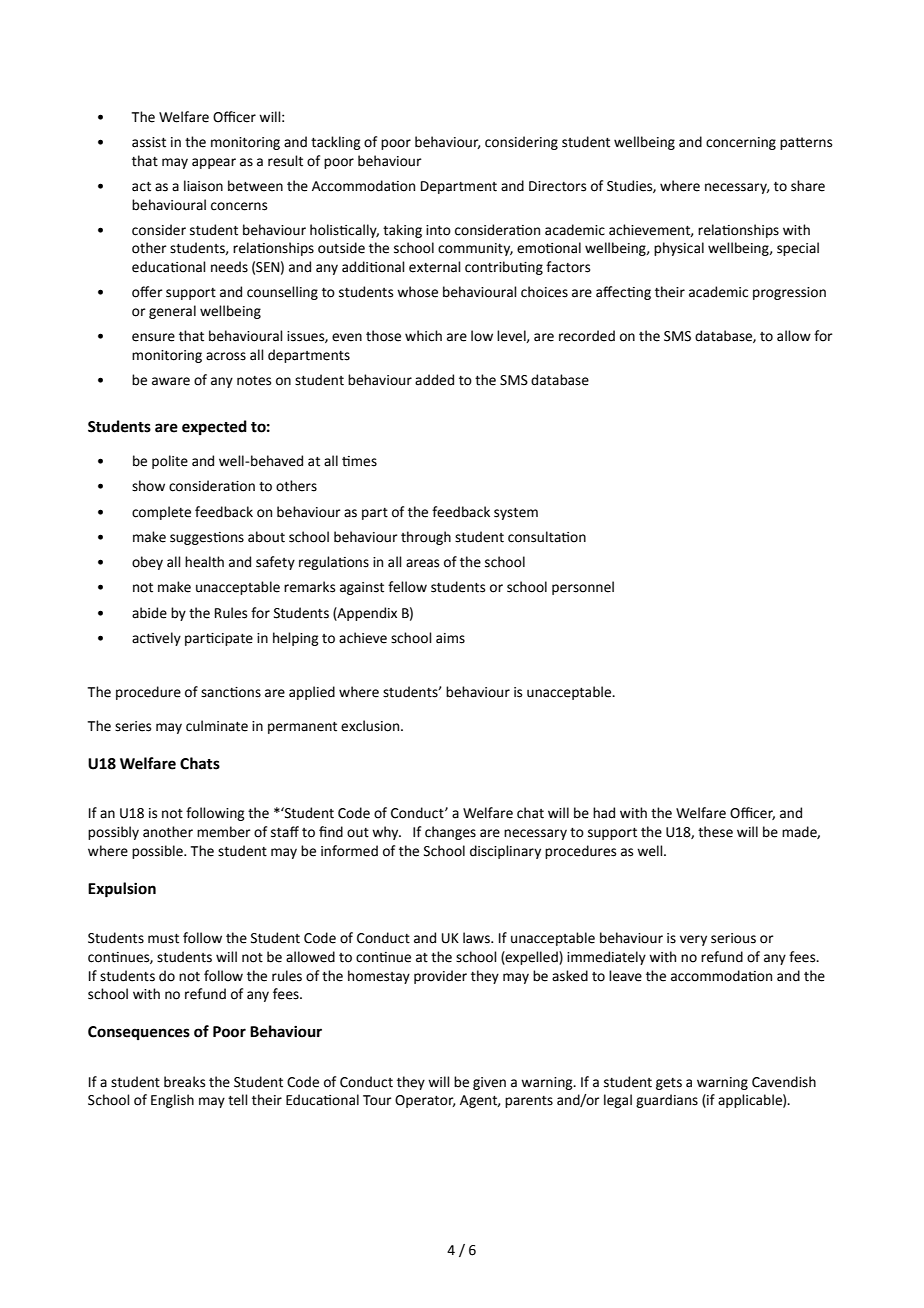 The width and height of the page is (924, 1308). Describe the element at coordinates (450, 833) in the page. I see `changes` at that location.
